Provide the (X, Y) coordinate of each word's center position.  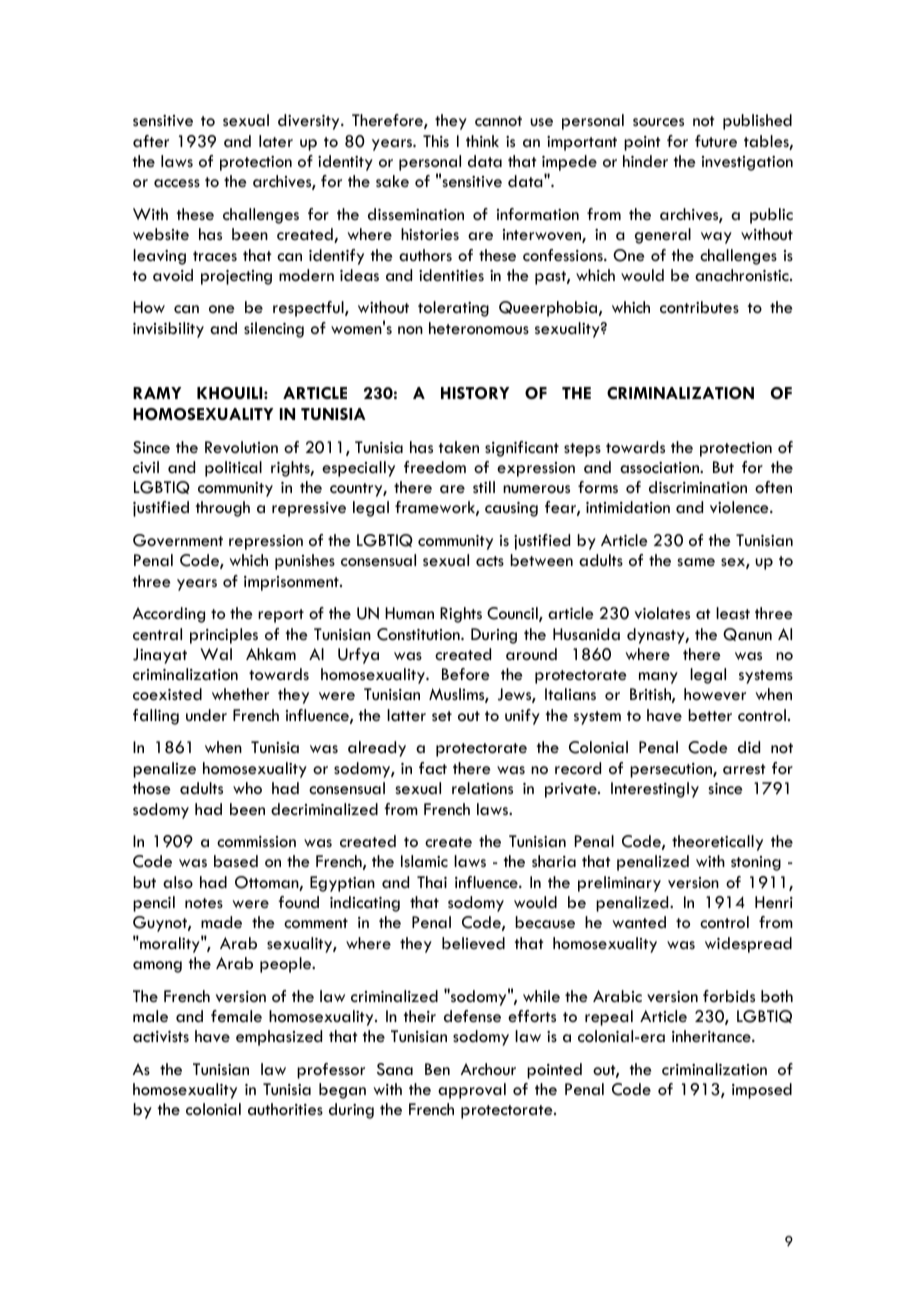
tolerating (453, 309)
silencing (274, 330)
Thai (432, 882)
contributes (699, 307)
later (276, 141)
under (206, 715)
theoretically (717, 843)
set (442, 716)
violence (740, 507)
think (482, 141)
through (223, 509)
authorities (285, 1109)
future (716, 141)
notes (204, 903)
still (484, 487)
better (710, 715)
